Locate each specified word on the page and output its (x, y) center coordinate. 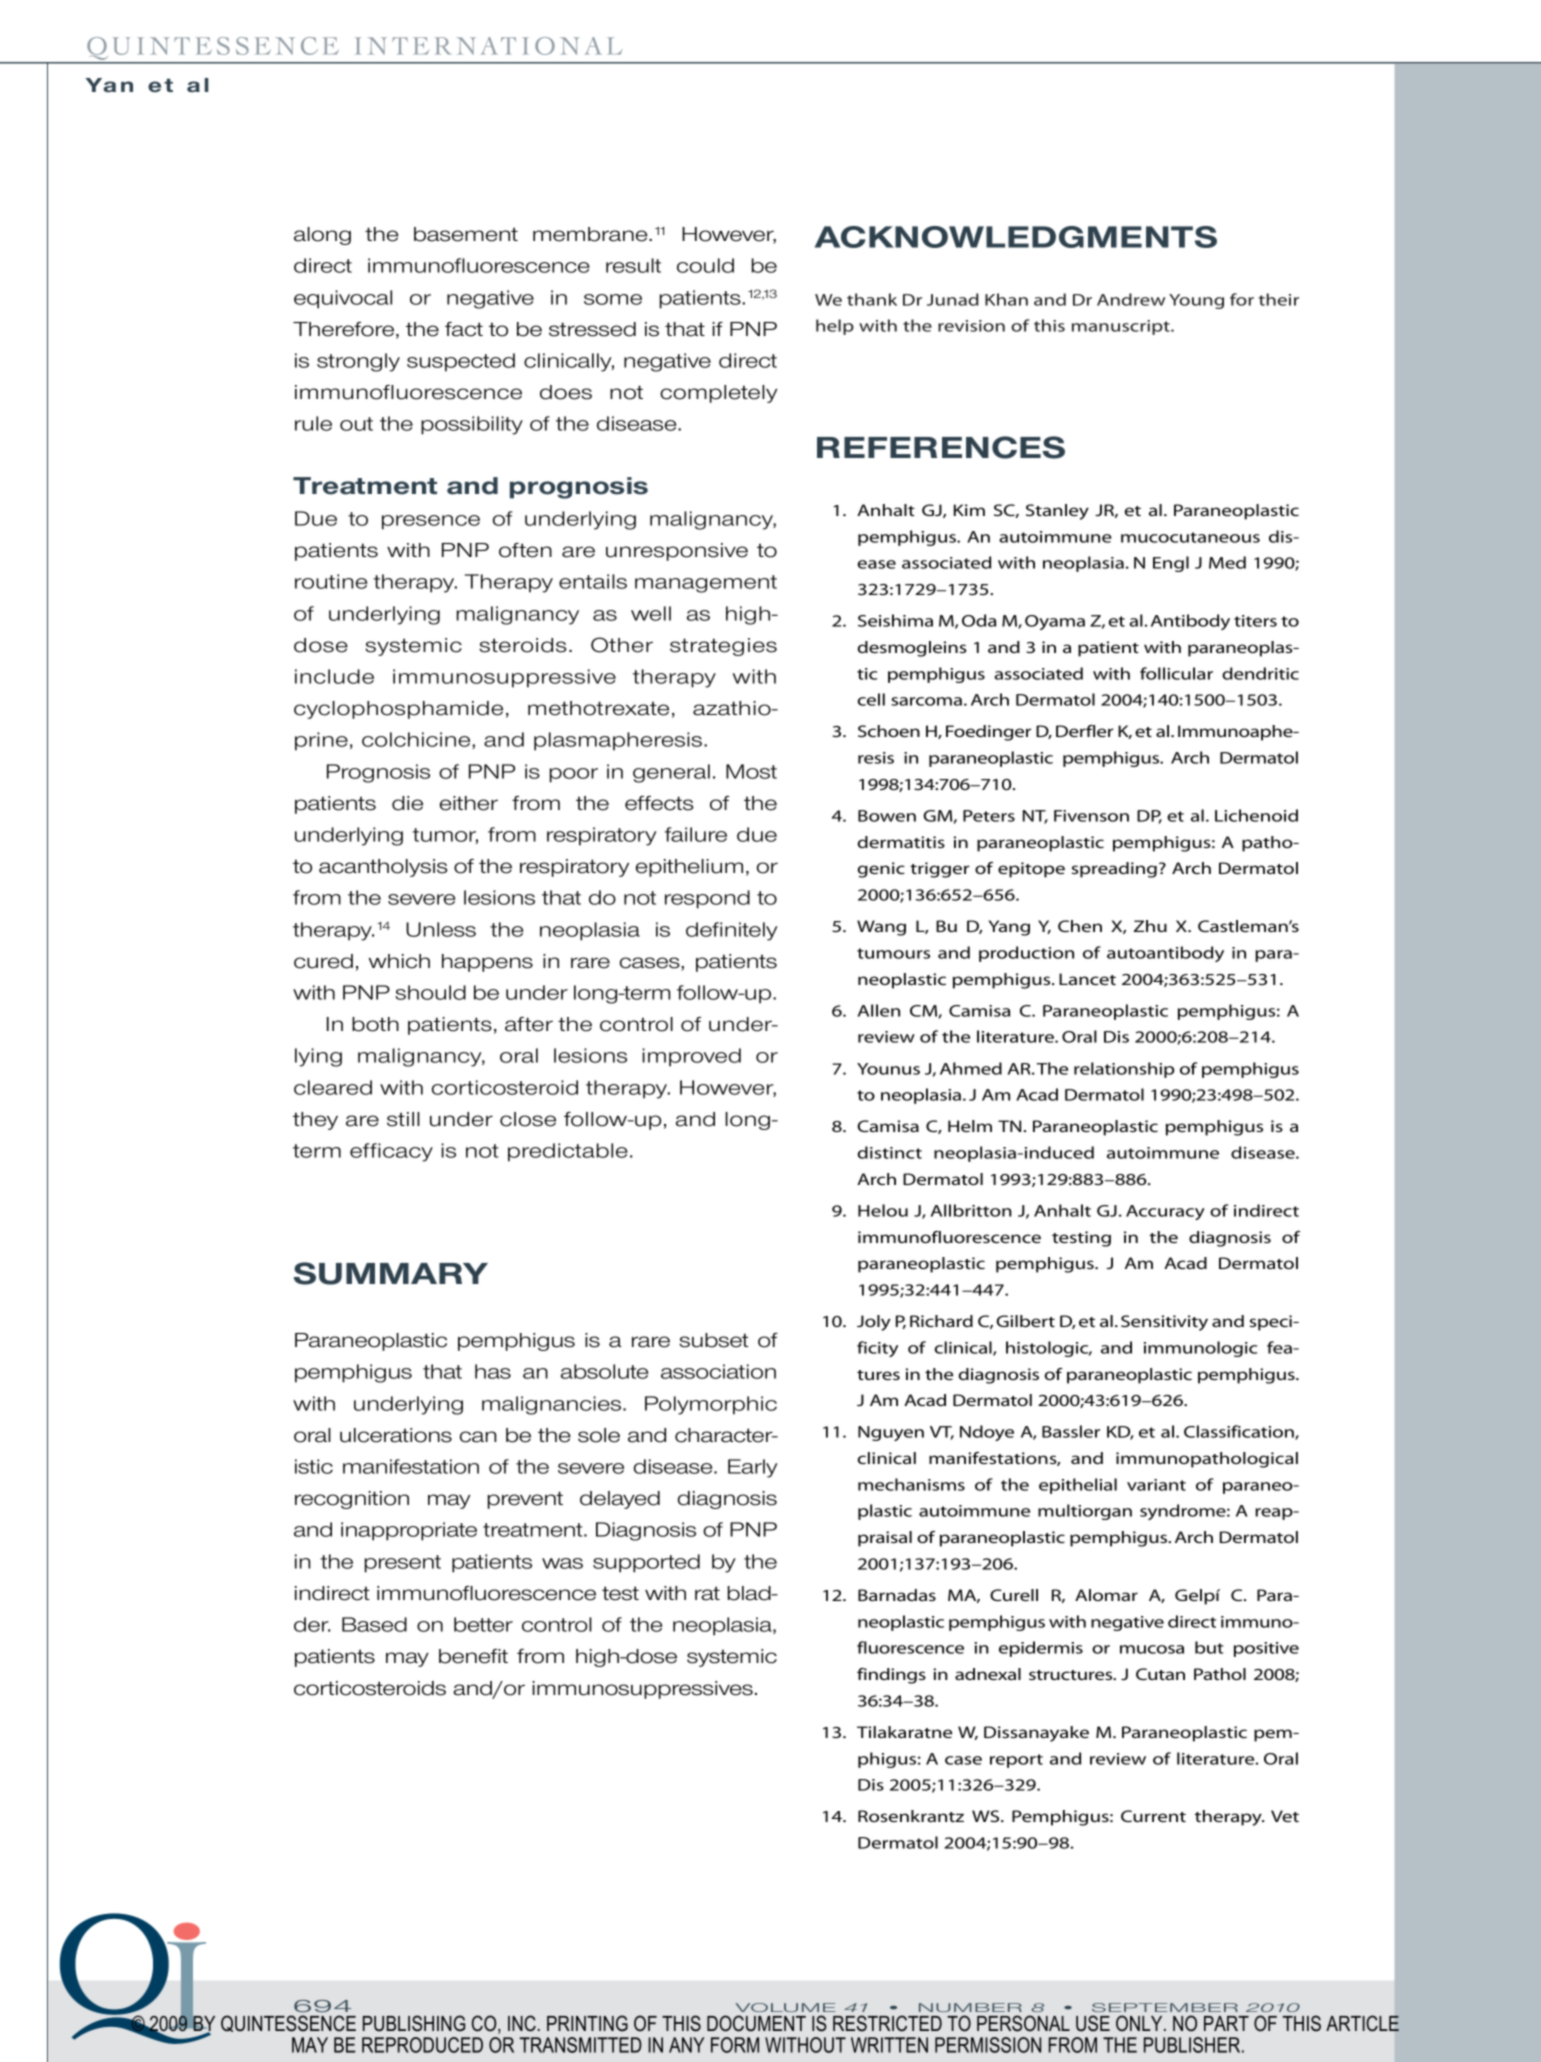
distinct (890, 1152)
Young (1196, 301)
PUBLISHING (414, 2023)
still (403, 1119)
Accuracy (1165, 1212)
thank (872, 299)
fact (464, 329)
